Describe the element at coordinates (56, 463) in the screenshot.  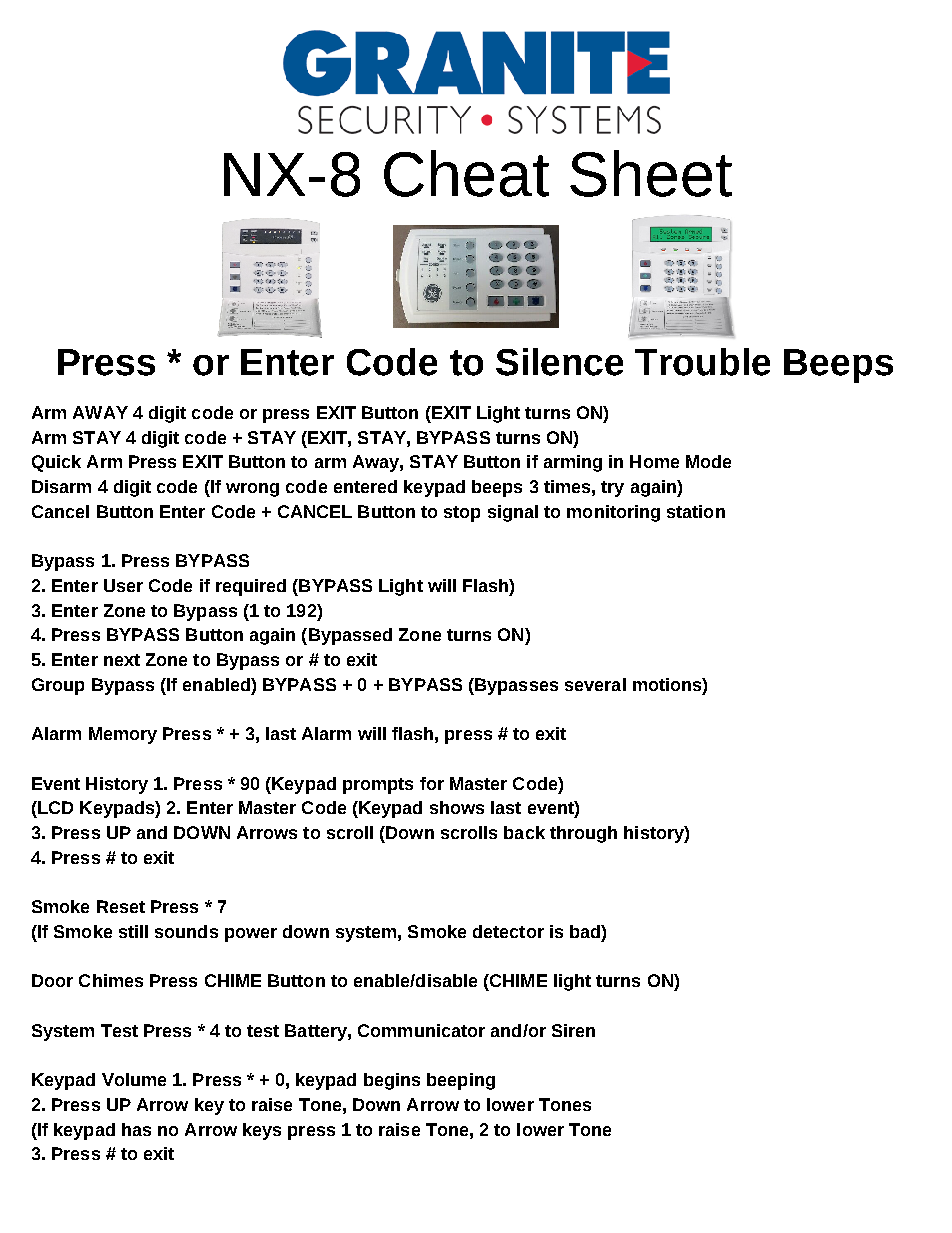
I see `Quick` at that location.
